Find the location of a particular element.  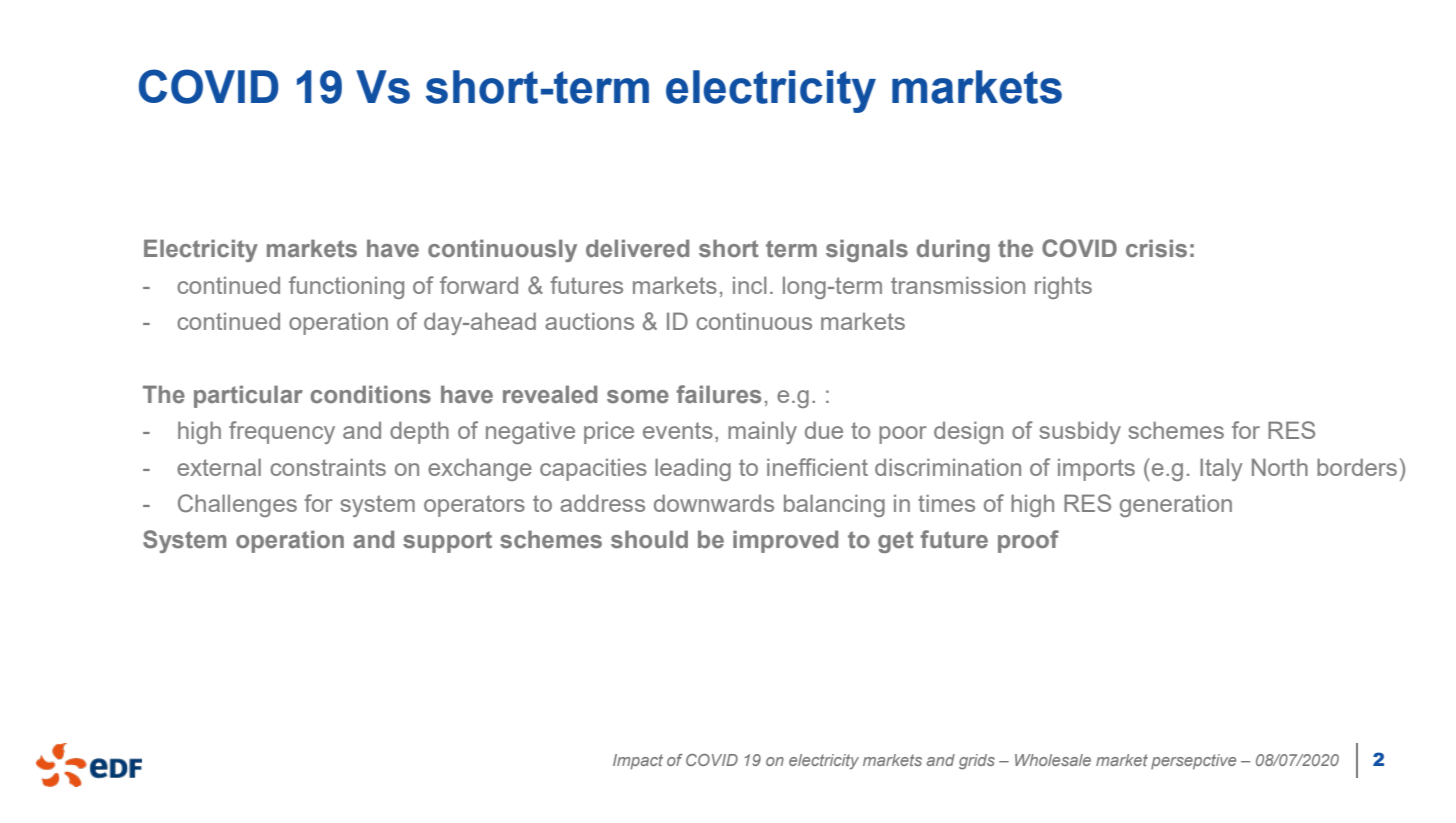

signals is located at coordinates (867, 250).
